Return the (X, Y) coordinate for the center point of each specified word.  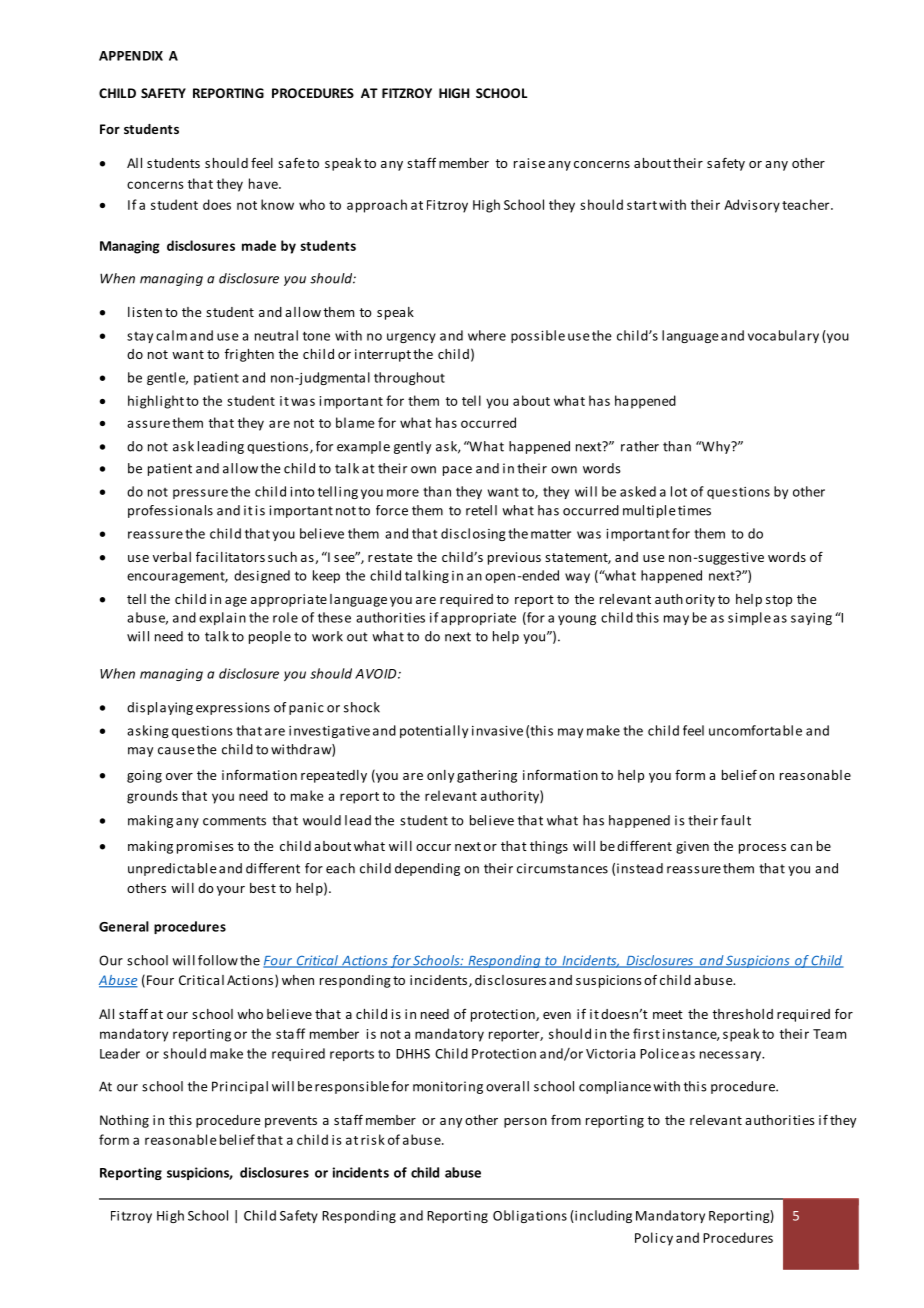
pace (457, 471)
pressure (200, 494)
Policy (654, 1239)
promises (205, 847)
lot (679, 491)
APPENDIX (131, 56)
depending (427, 869)
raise (529, 163)
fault (736, 820)
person (525, 1123)
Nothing (124, 1121)
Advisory (752, 206)
